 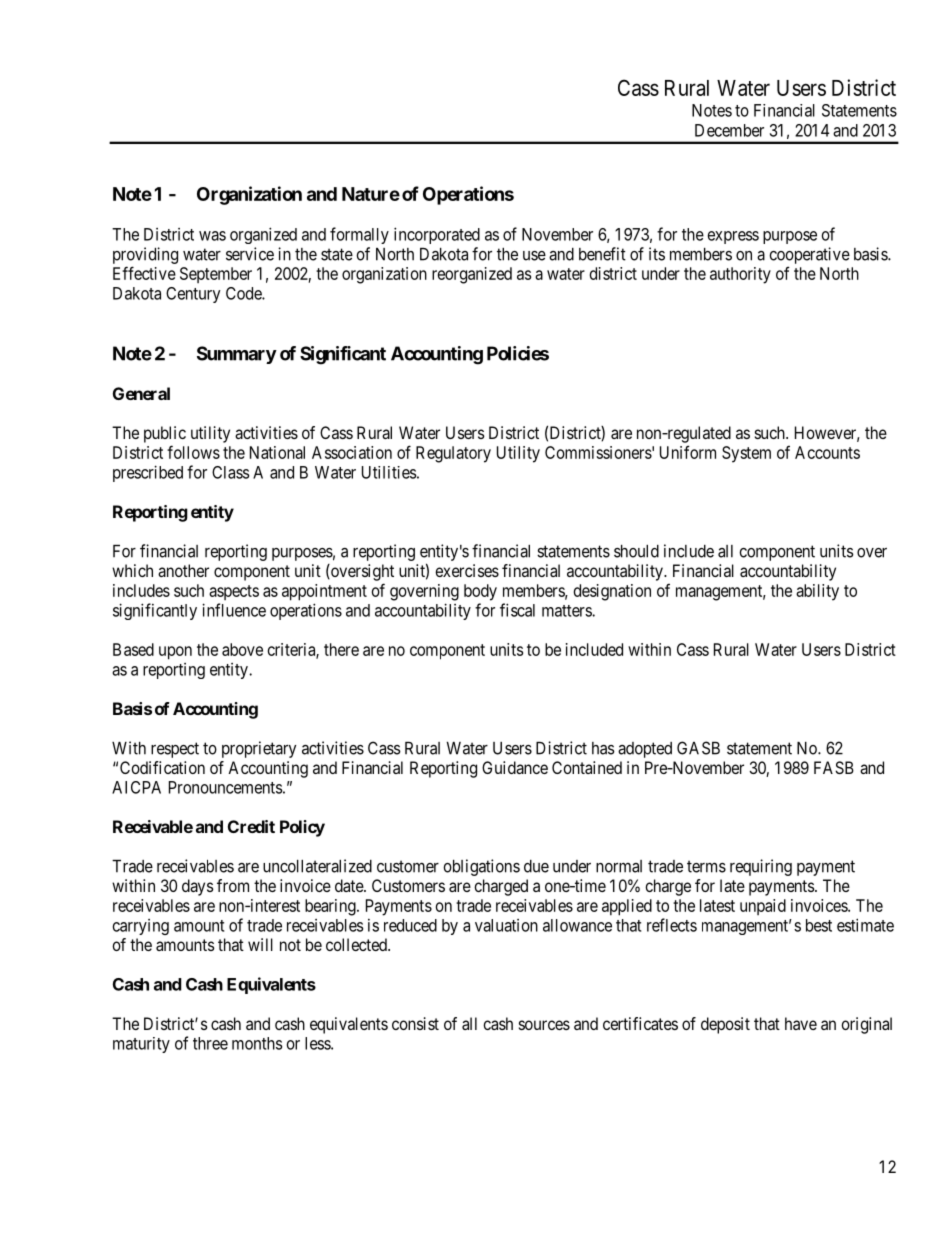 I want to click on System, so click(x=746, y=454).
